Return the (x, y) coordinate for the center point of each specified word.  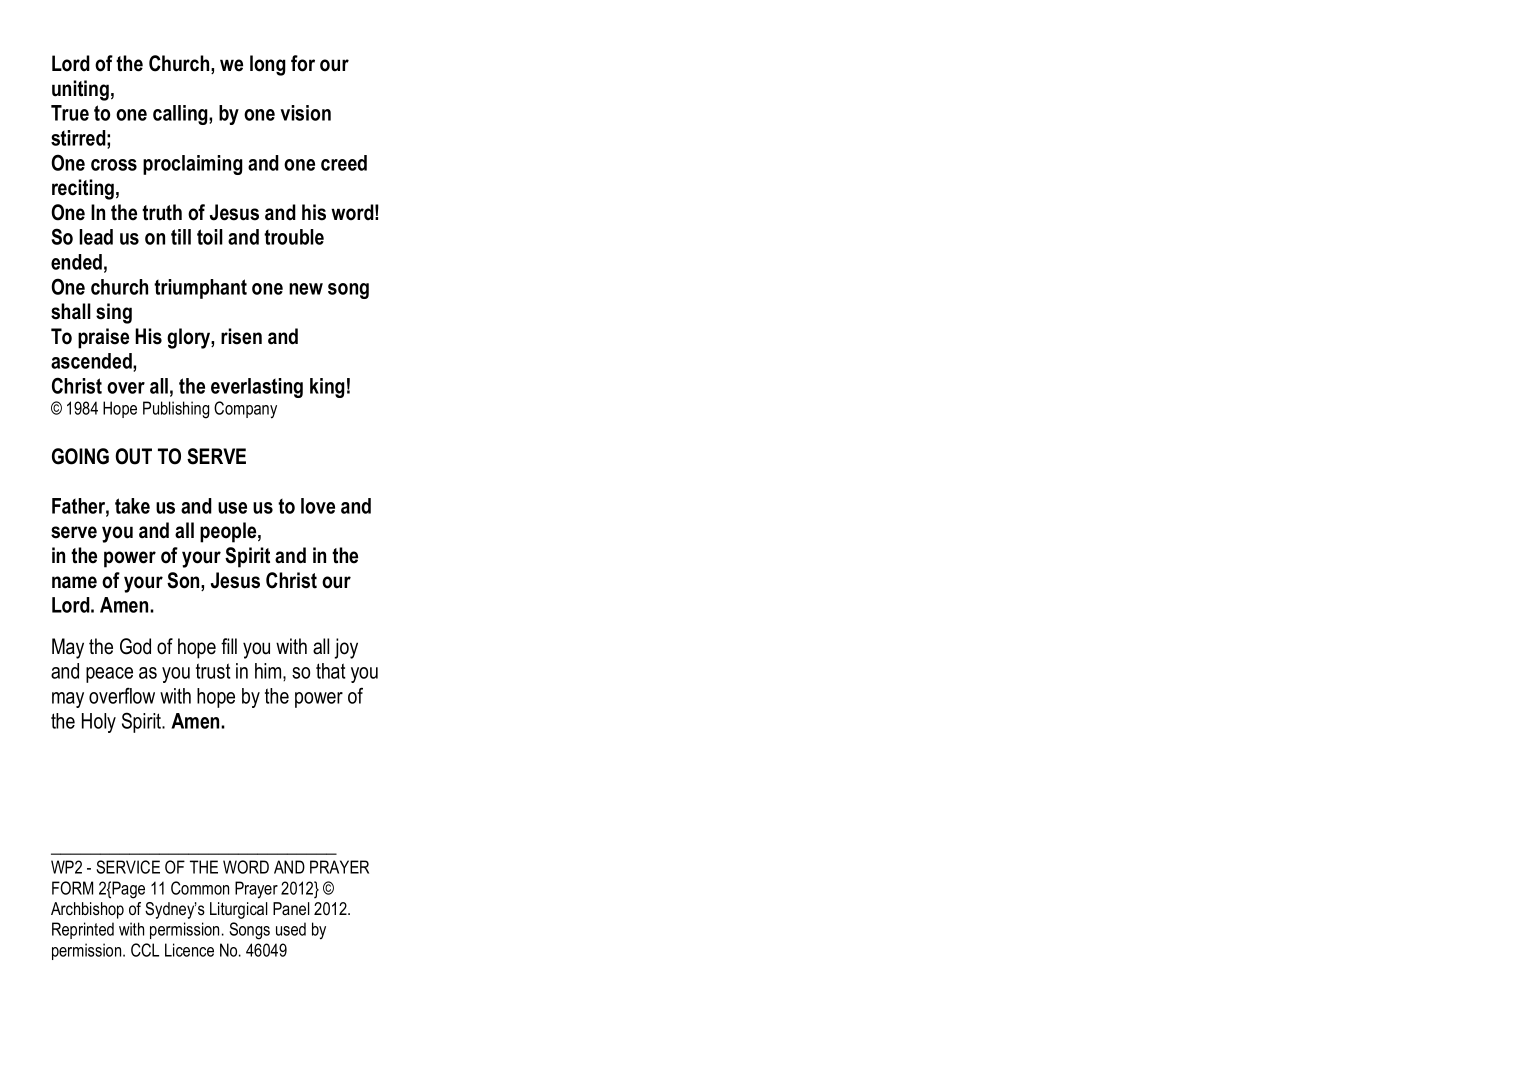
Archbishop (87, 910)
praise (103, 338)
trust (213, 671)
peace (109, 675)
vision (305, 113)
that (331, 671)
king (327, 388)
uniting (80, 90)
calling (181, 115)
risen (241, 336)
